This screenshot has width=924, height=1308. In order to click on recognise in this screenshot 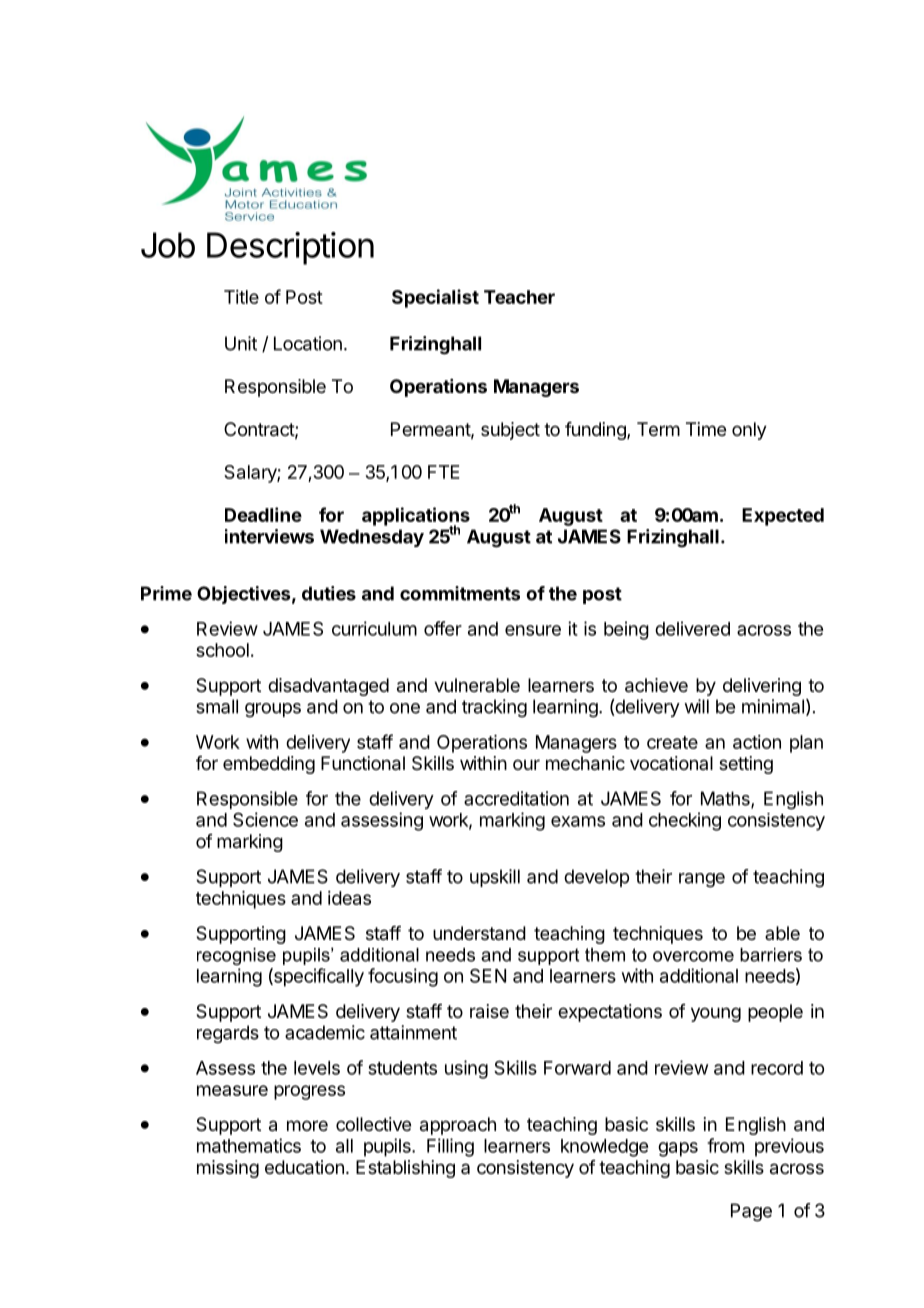, I will do `click(236, 956)`.
